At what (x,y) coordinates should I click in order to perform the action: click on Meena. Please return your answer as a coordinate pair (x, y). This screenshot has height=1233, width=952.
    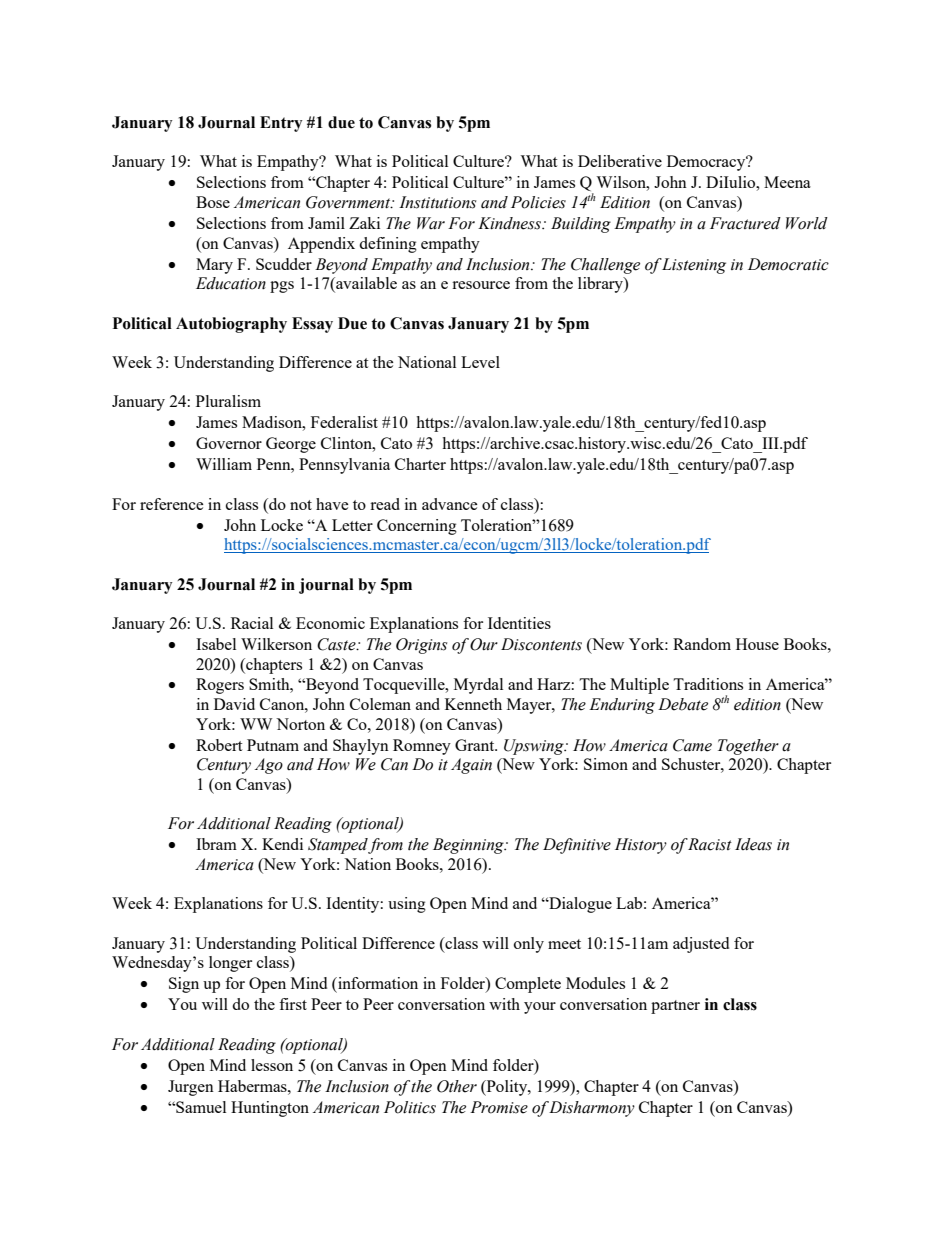
    Looking at the image, I should click on (787, 182).
